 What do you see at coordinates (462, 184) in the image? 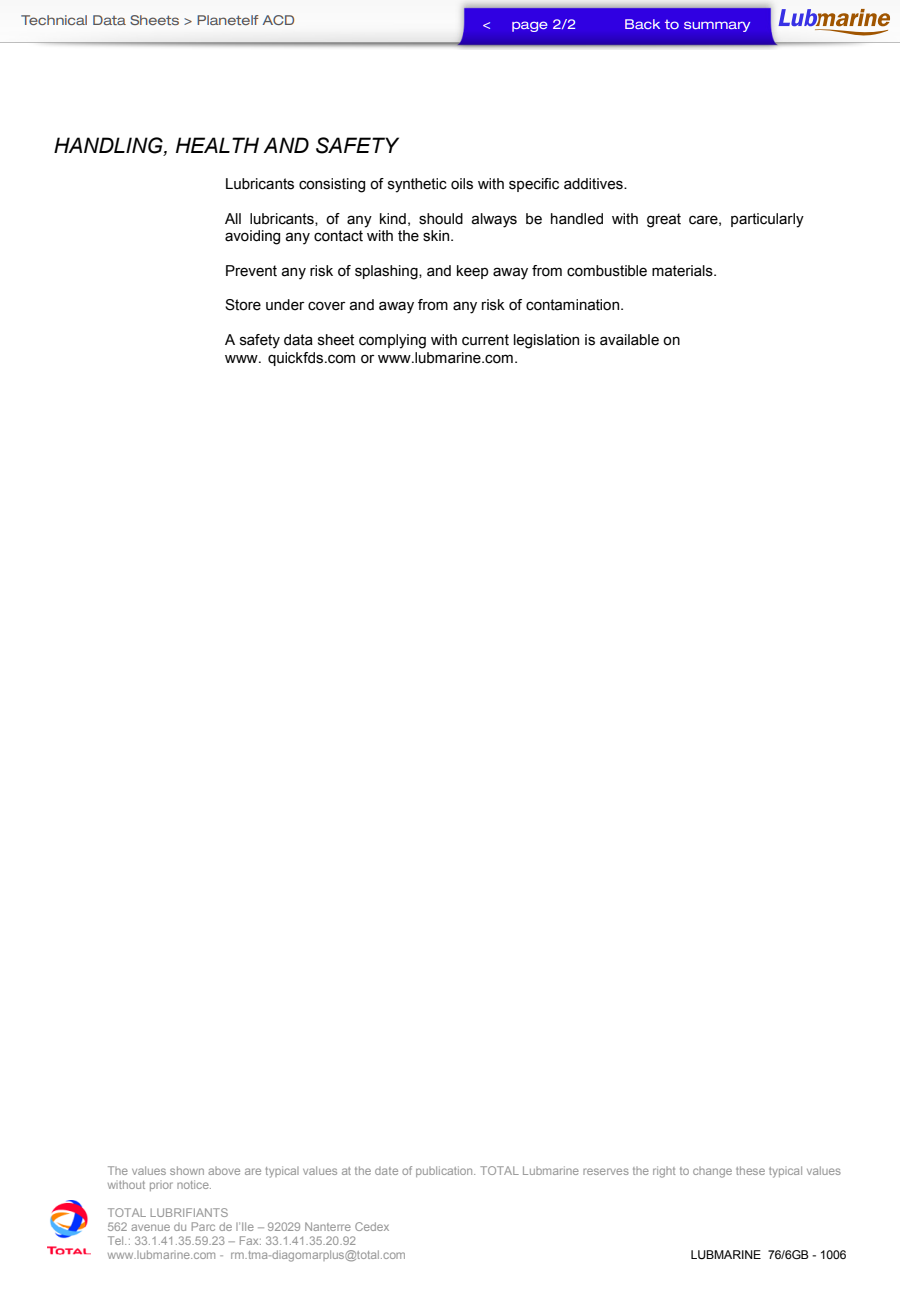
I see `oils` at bounding box center [462, 184].
